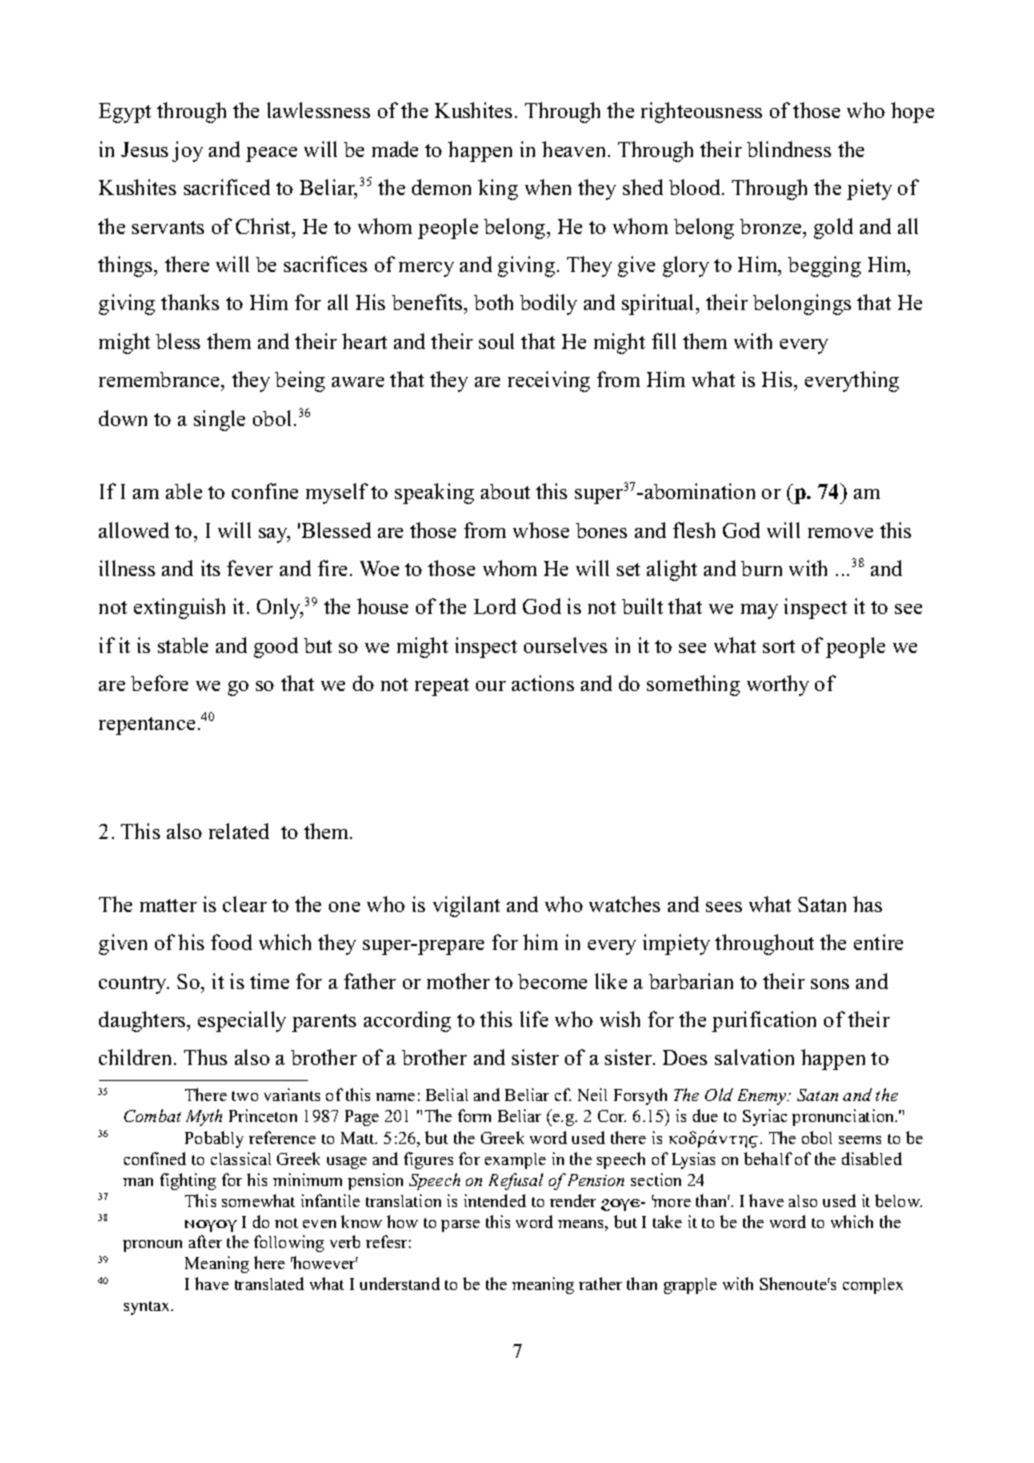 The height and width of the screenshot is (1463, 1034). Describe the element at coordinates (495, 606) in the screenshot. I see `Lord` at that location.
